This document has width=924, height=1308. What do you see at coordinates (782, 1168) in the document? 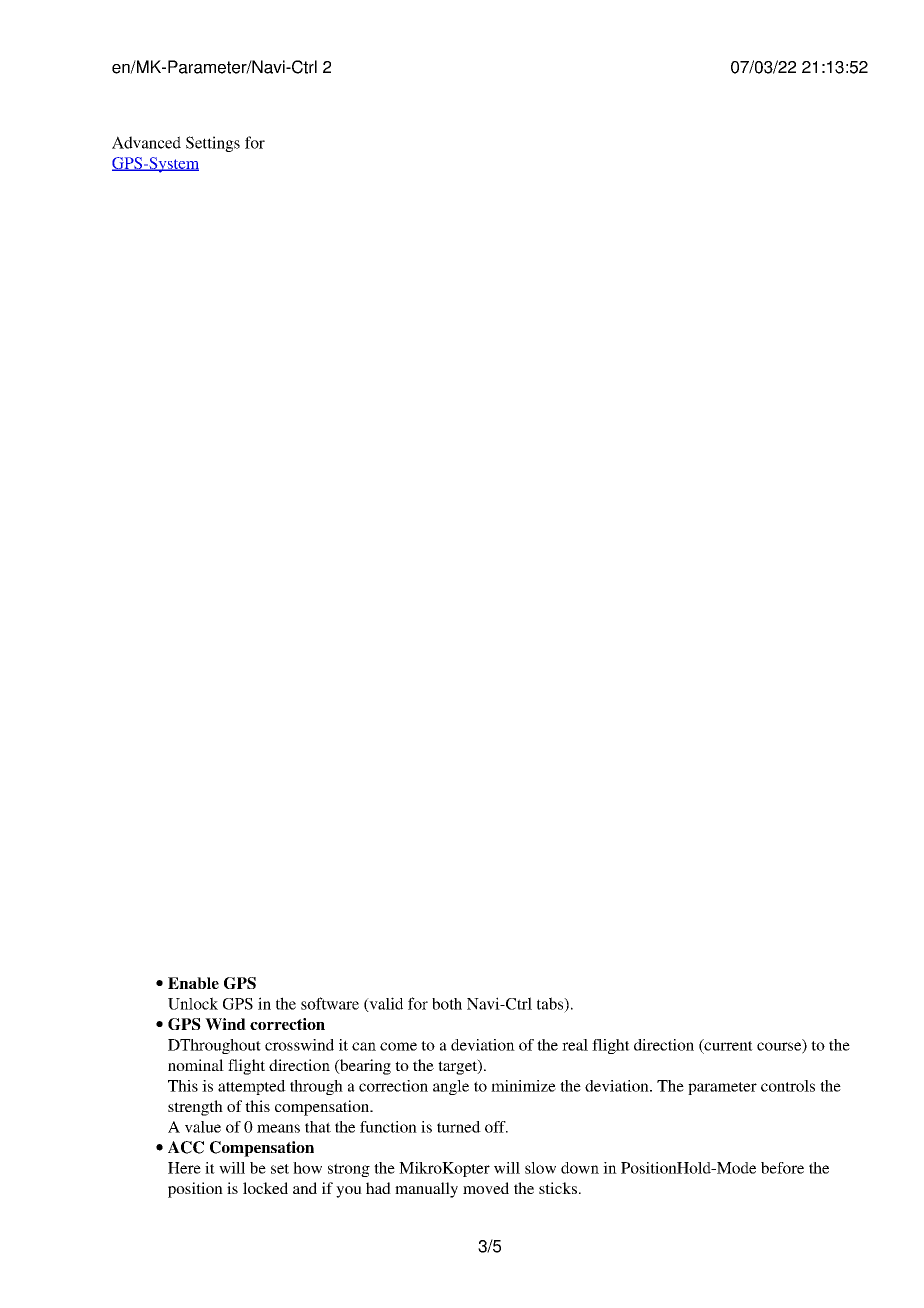
I see `before` at bounding box center [782, 1168].
